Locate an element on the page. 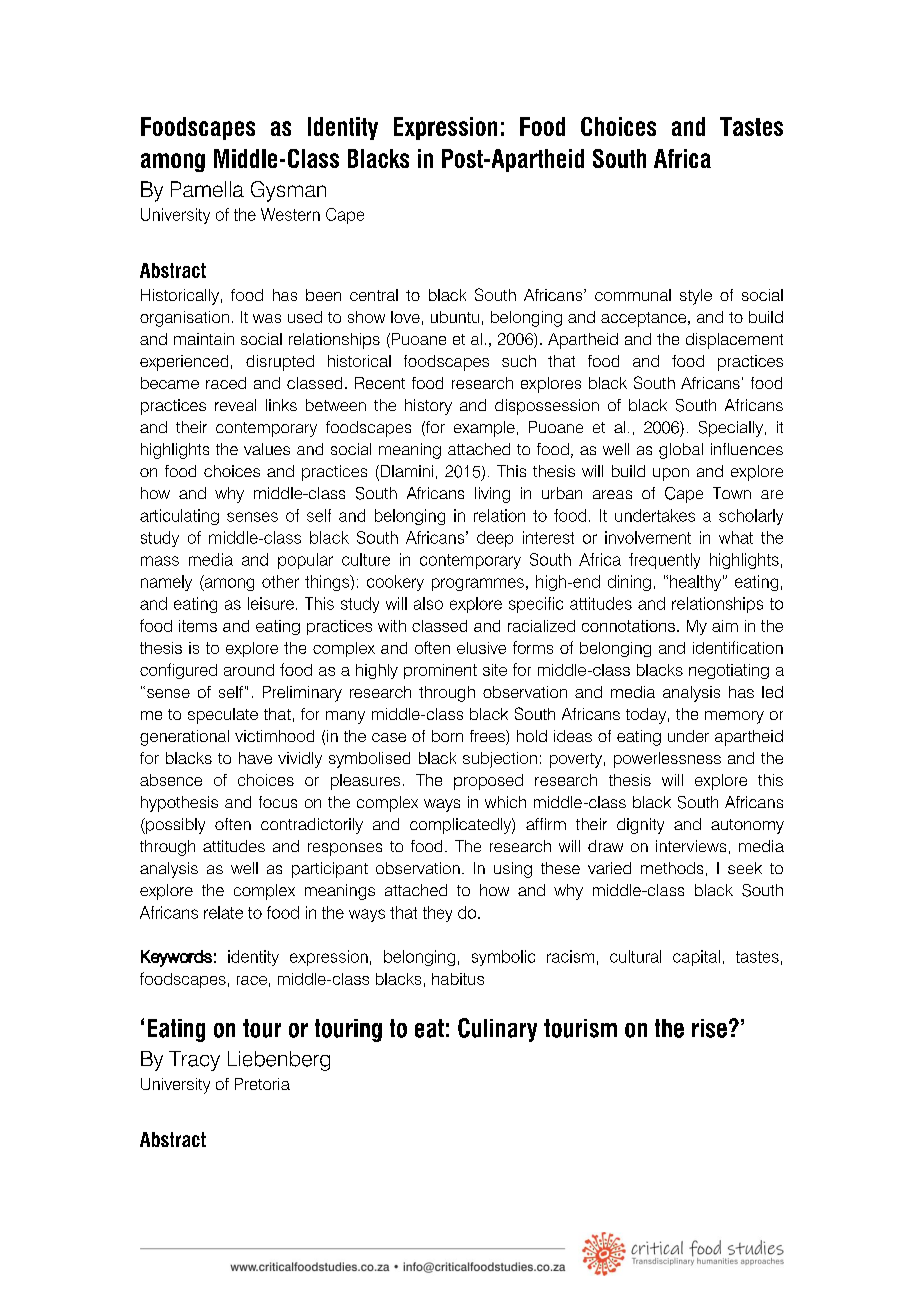 This page has height=1308, width=924. Culinary is located at coordinates (497, 1030).
